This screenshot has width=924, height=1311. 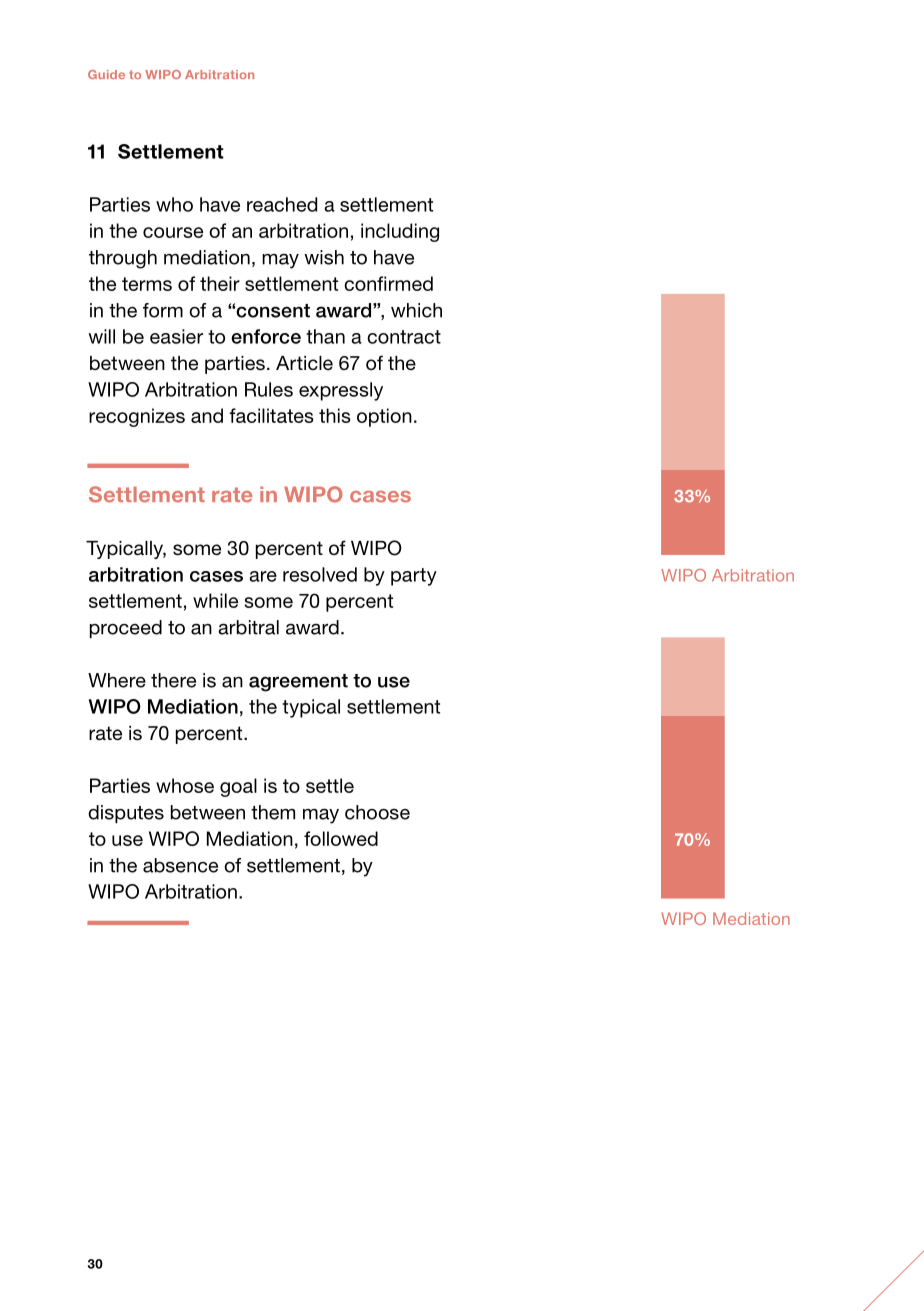 What do you see at coordinates (126, 629) in the screenshot?
I see `proceed` at bounding box center [126, 629].
